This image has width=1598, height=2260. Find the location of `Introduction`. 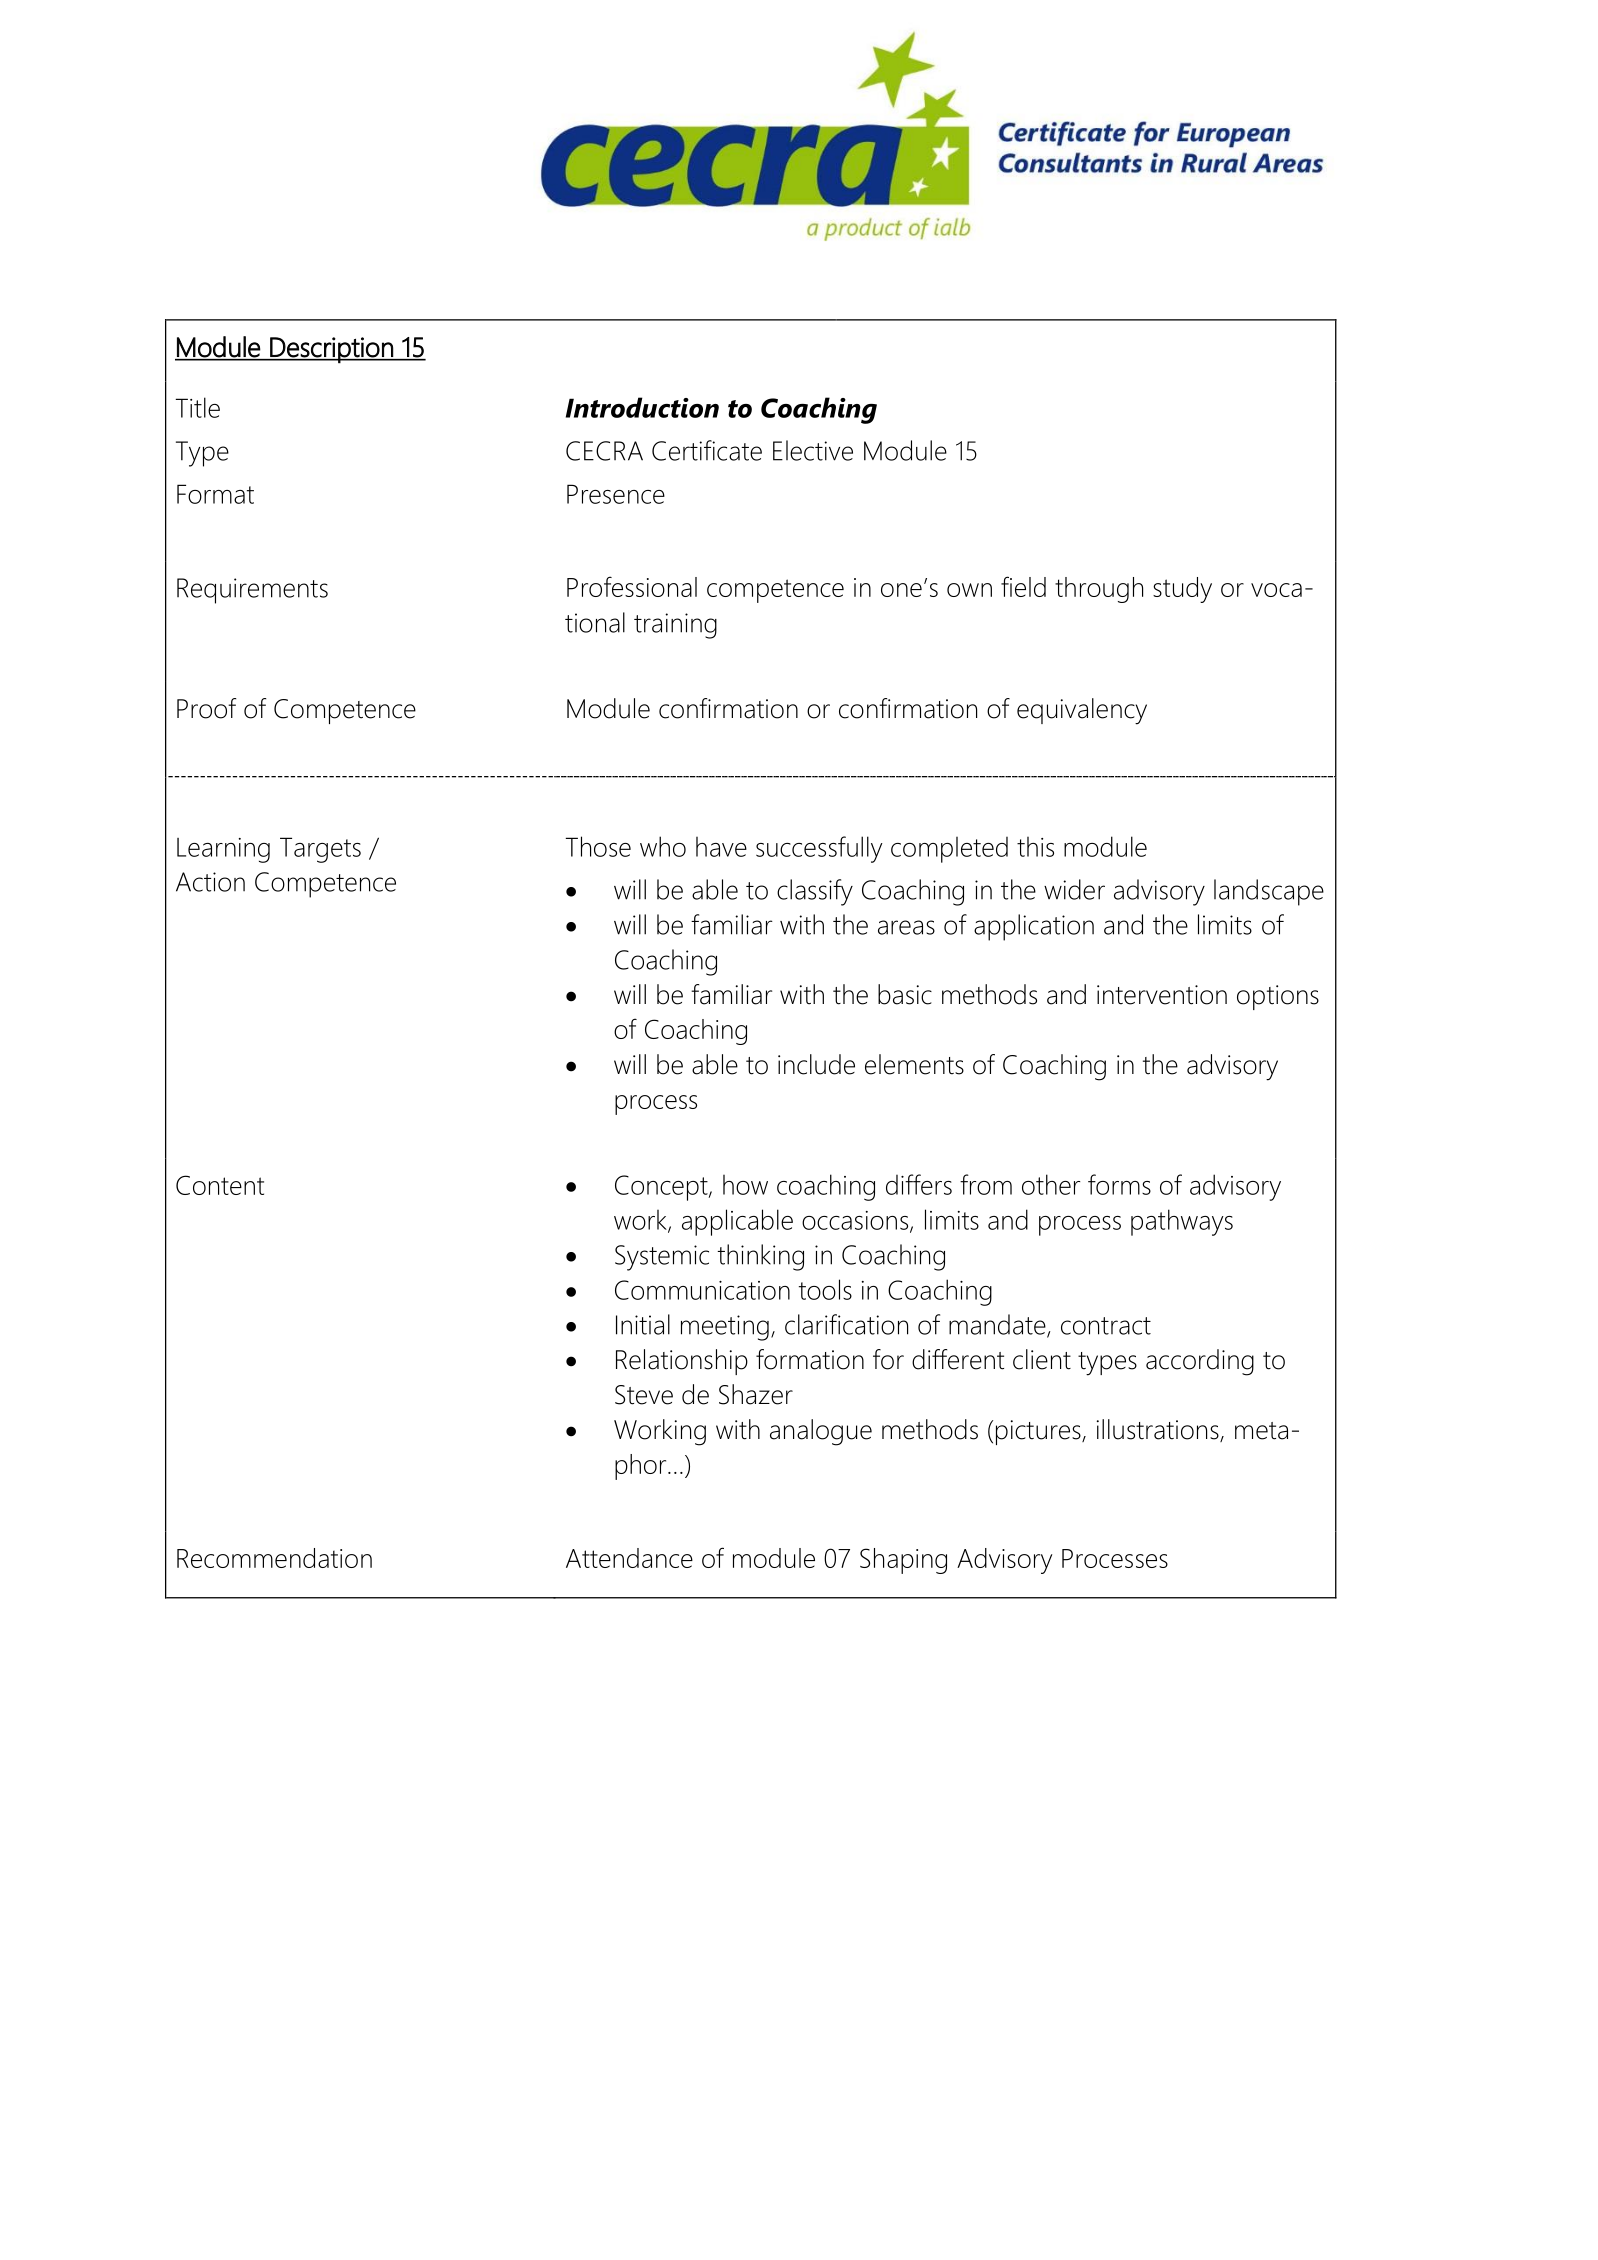

Introduction is located at coordinates (642, 407).
